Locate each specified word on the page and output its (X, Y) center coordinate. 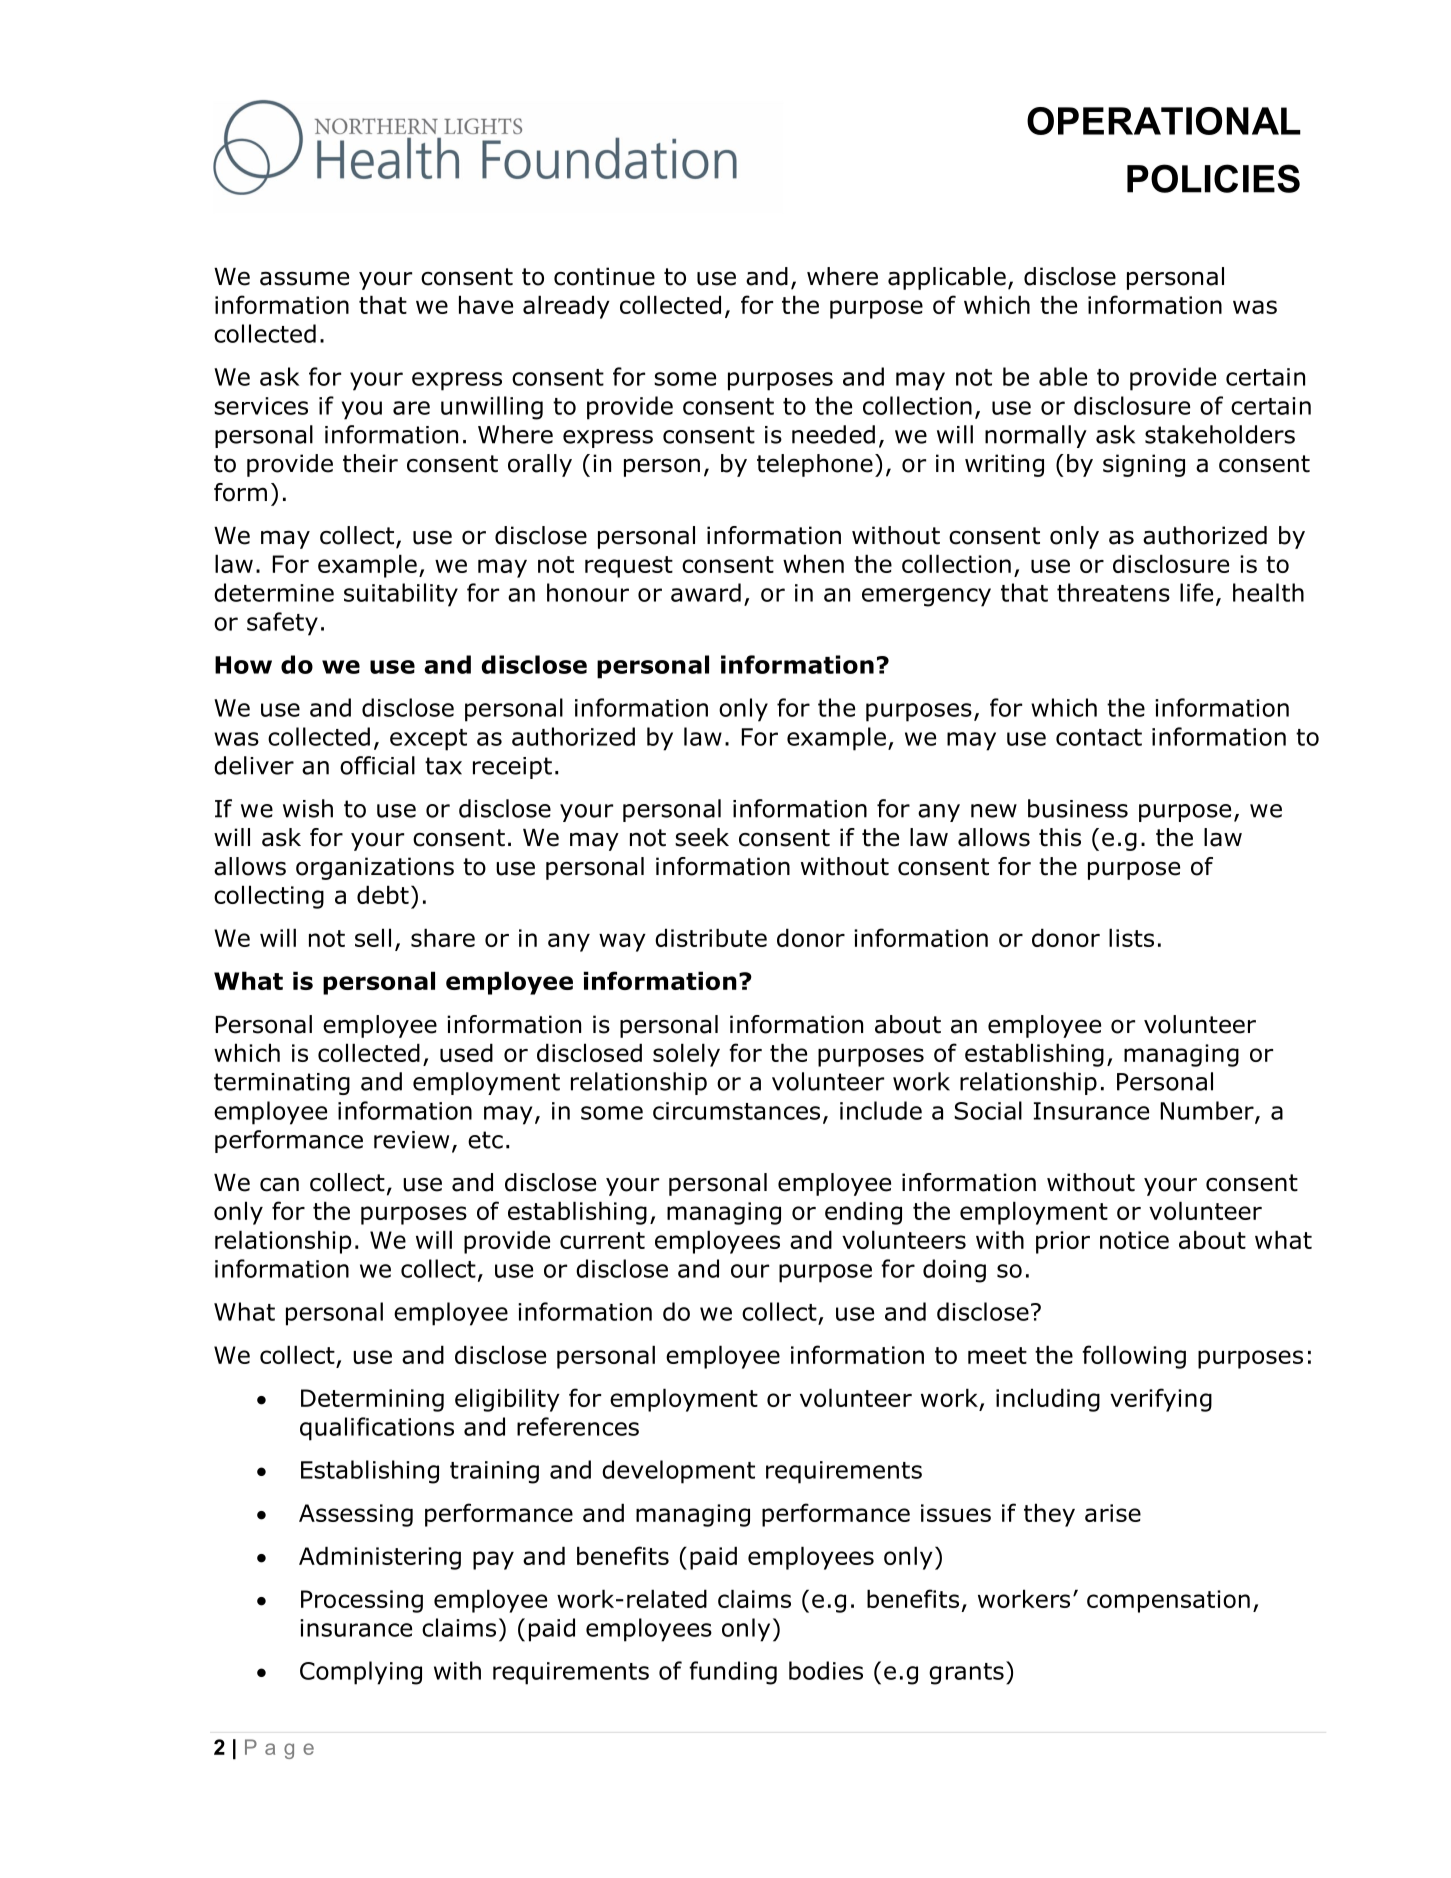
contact (1099, 737)
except (428, 740)
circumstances (736, 1111)
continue (604, 276)
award (706, 592)
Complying (361, 1673)
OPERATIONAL (1164, 121)
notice (1134, 1240)
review (411, 1140)
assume (304, 278)
